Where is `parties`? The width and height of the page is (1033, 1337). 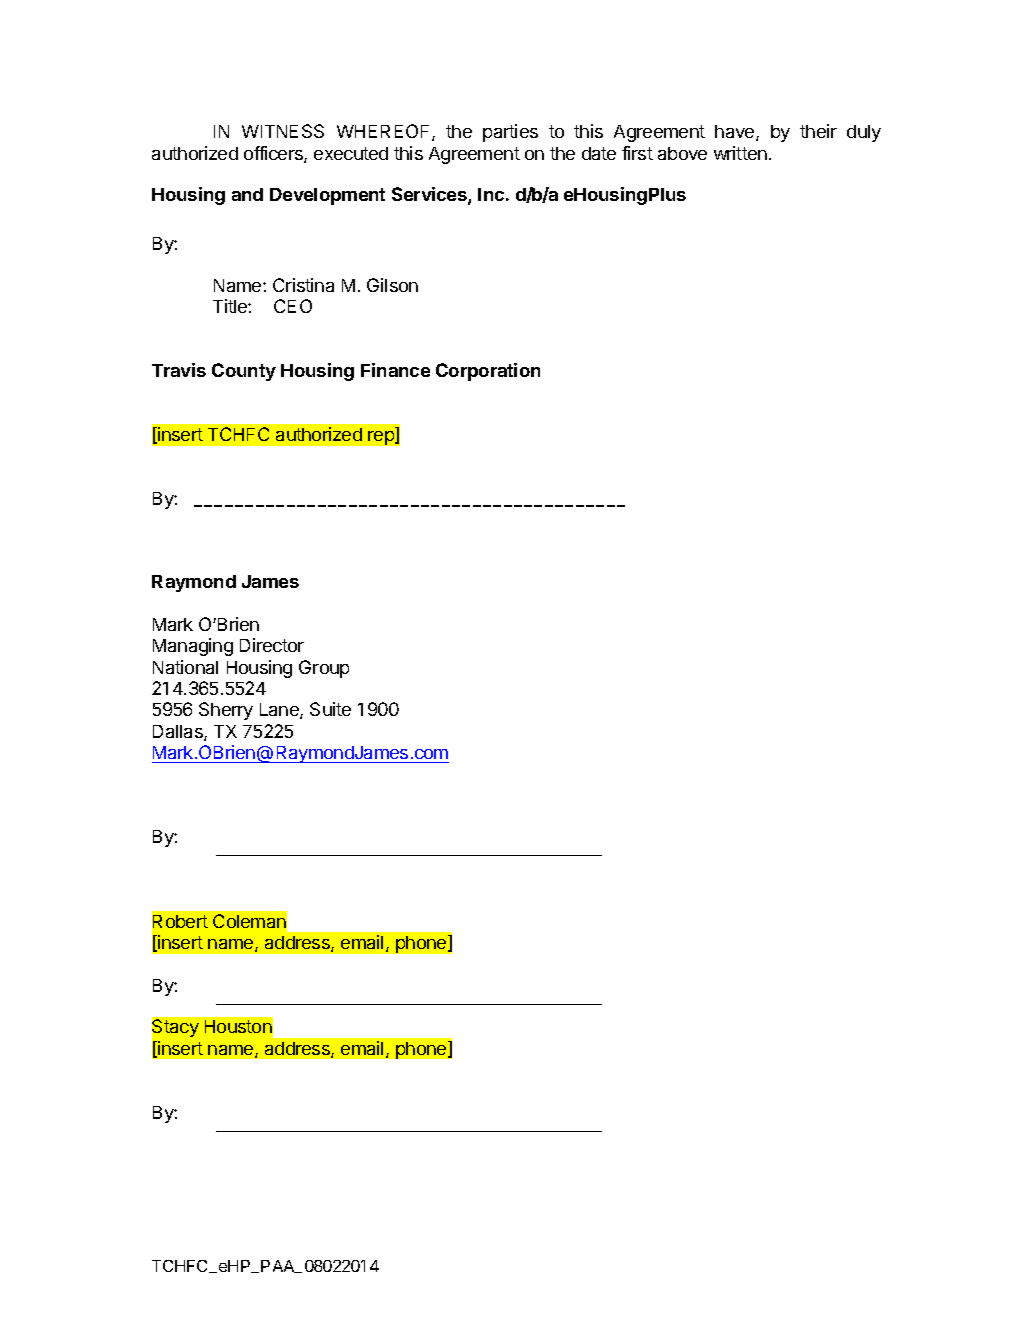 parties is located at coordinates (510, 133).
